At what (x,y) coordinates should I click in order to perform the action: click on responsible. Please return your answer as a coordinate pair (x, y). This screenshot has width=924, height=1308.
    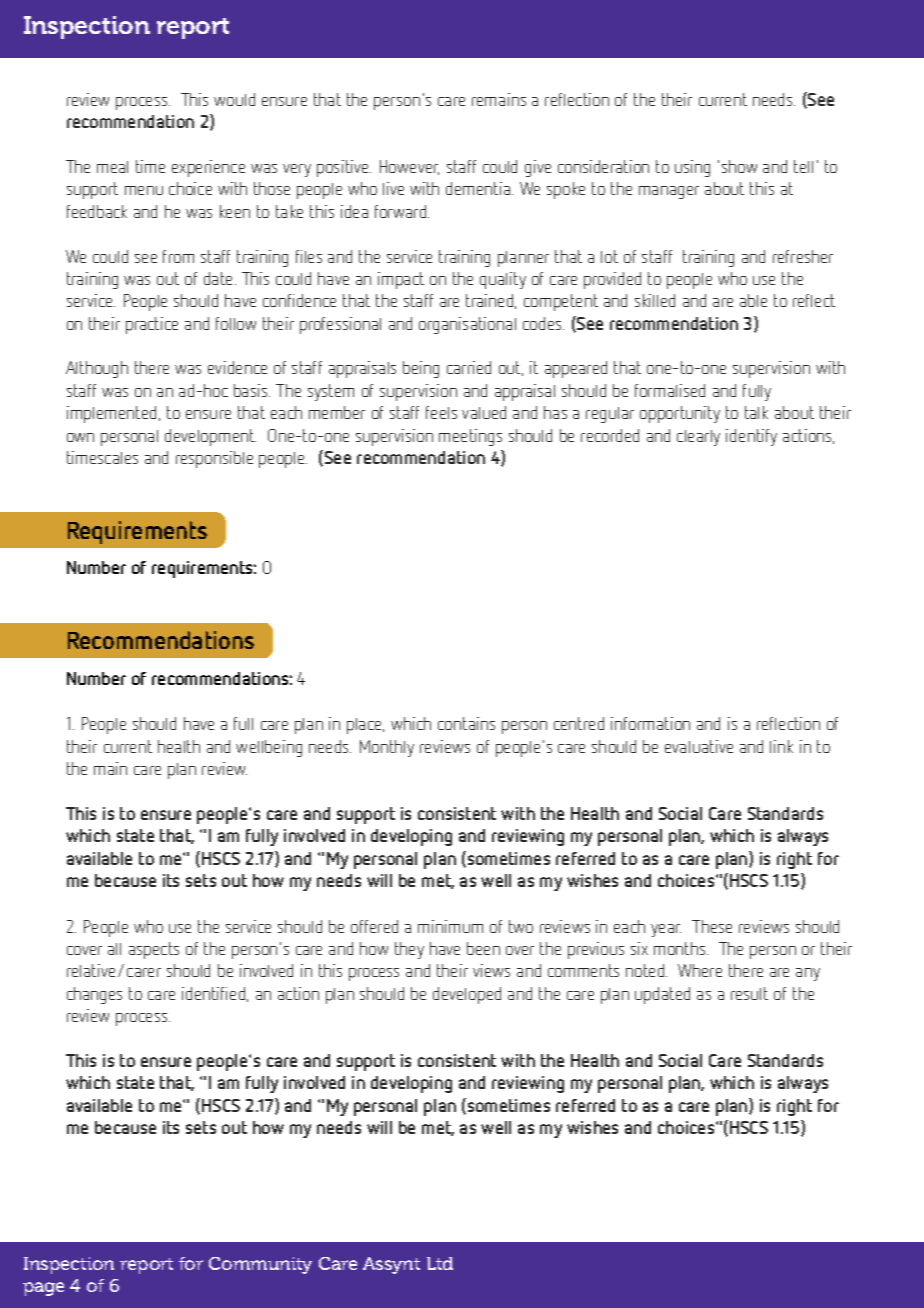
    Looking at the image, I should click on (214, 459).
